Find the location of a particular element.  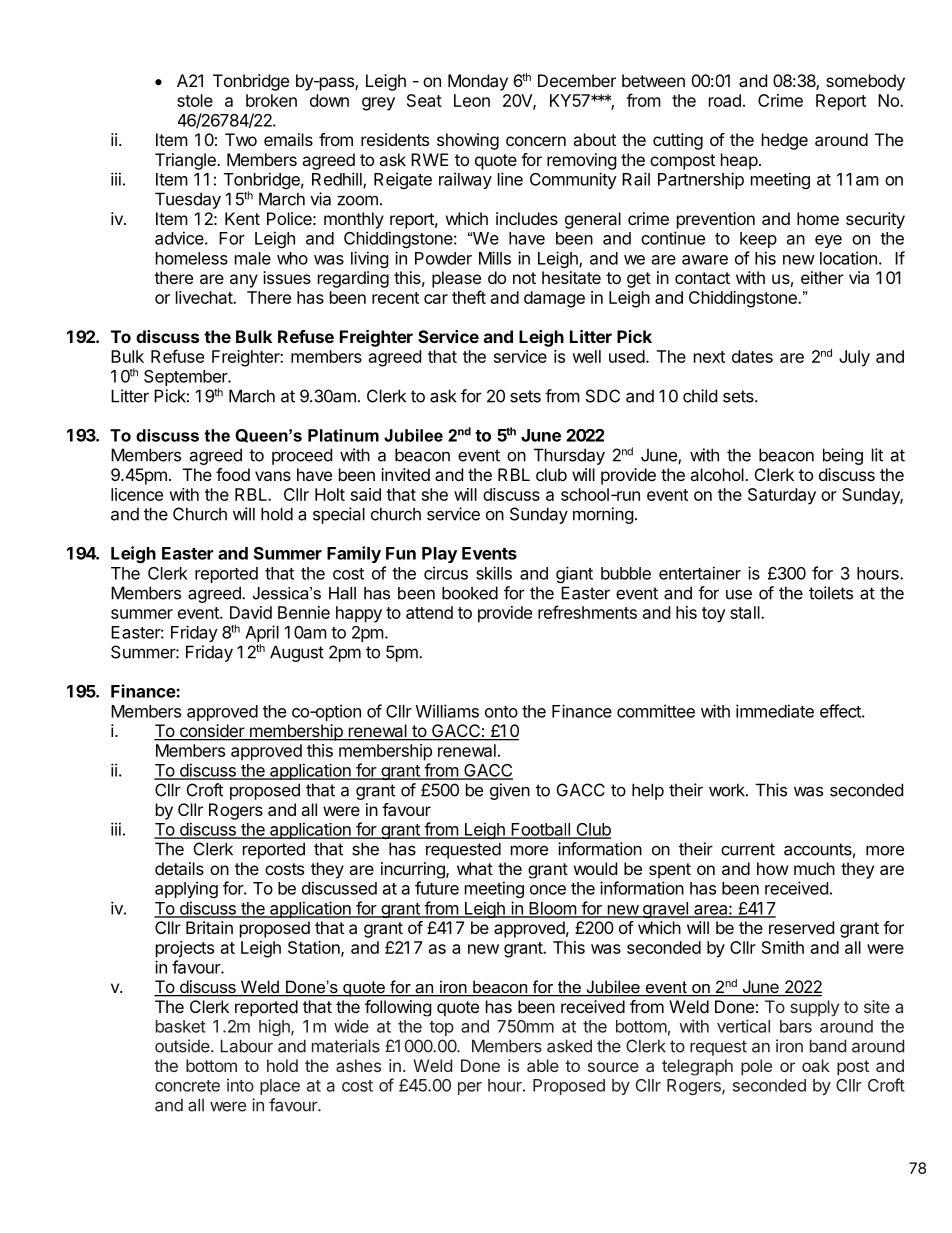

immediate is located at coordinates (775, 711).
